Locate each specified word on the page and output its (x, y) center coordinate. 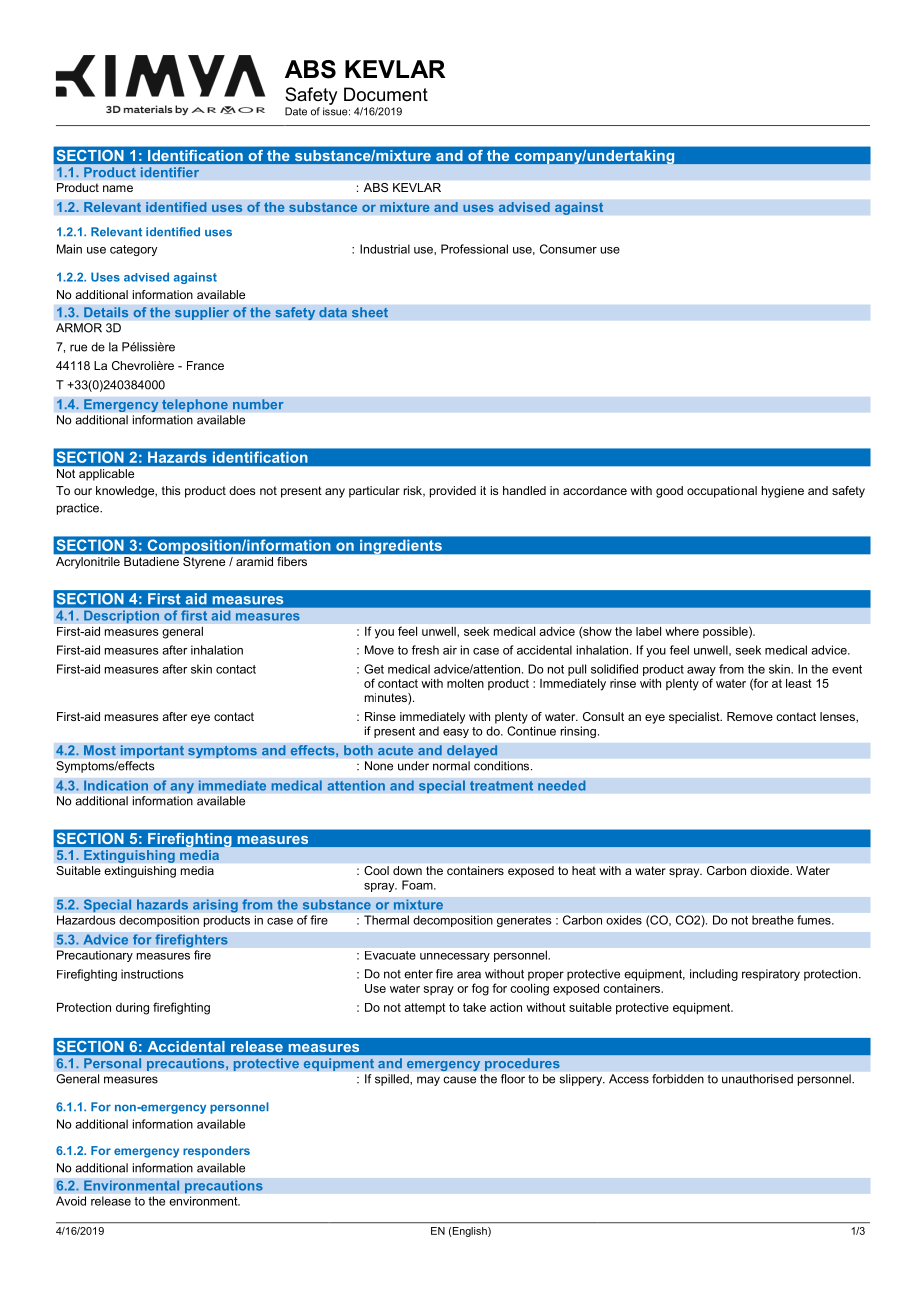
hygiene (783, 492)
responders (216, 1152)
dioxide (770, 870)
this (171, 490)
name (118, 188)
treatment (501, 786)
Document (386, 94)
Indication (116, 785)
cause (459, 1080)
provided (453, 492)
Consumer (568, 249)
